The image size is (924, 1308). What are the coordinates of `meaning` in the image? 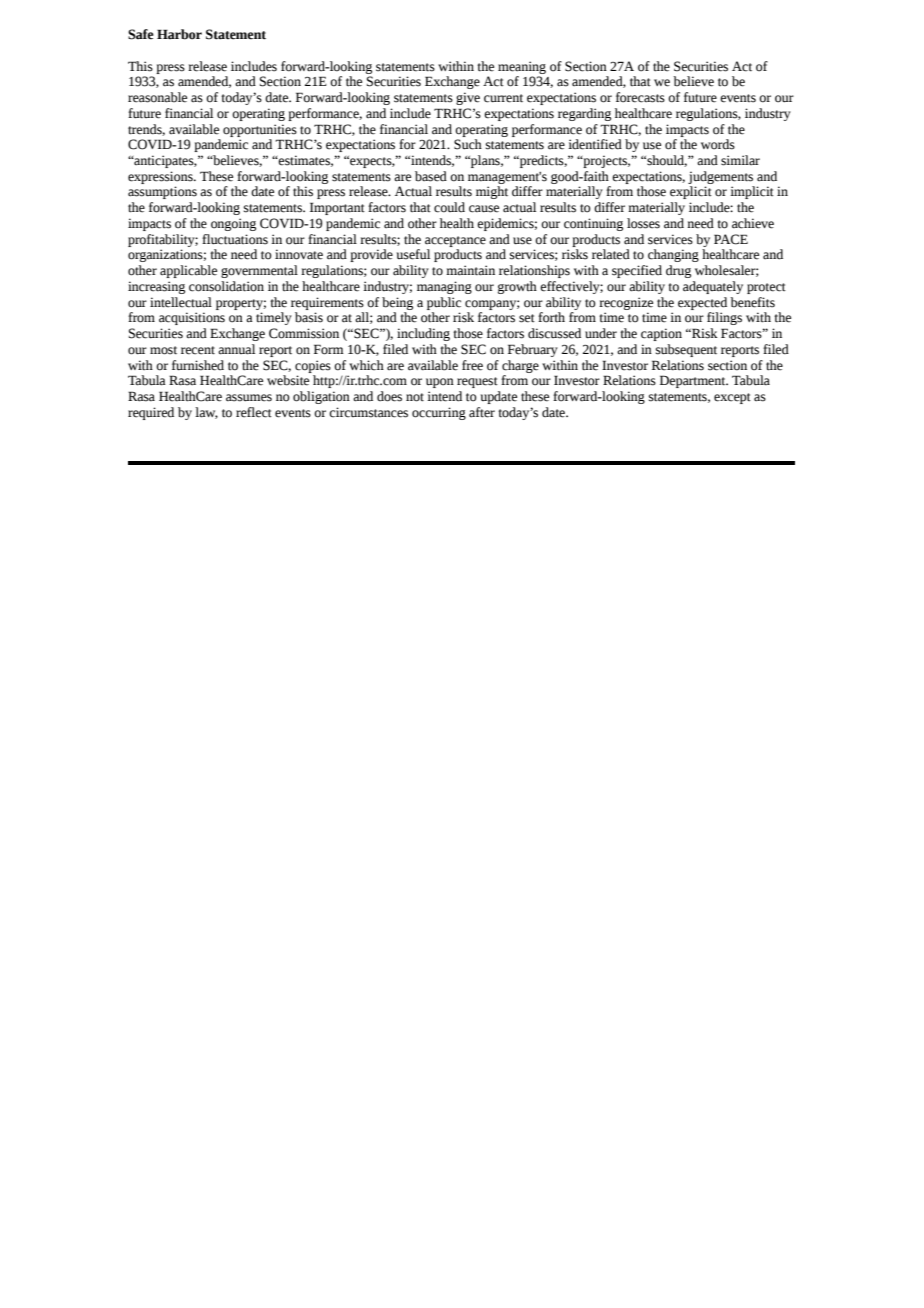 It's located at (522, 67).
